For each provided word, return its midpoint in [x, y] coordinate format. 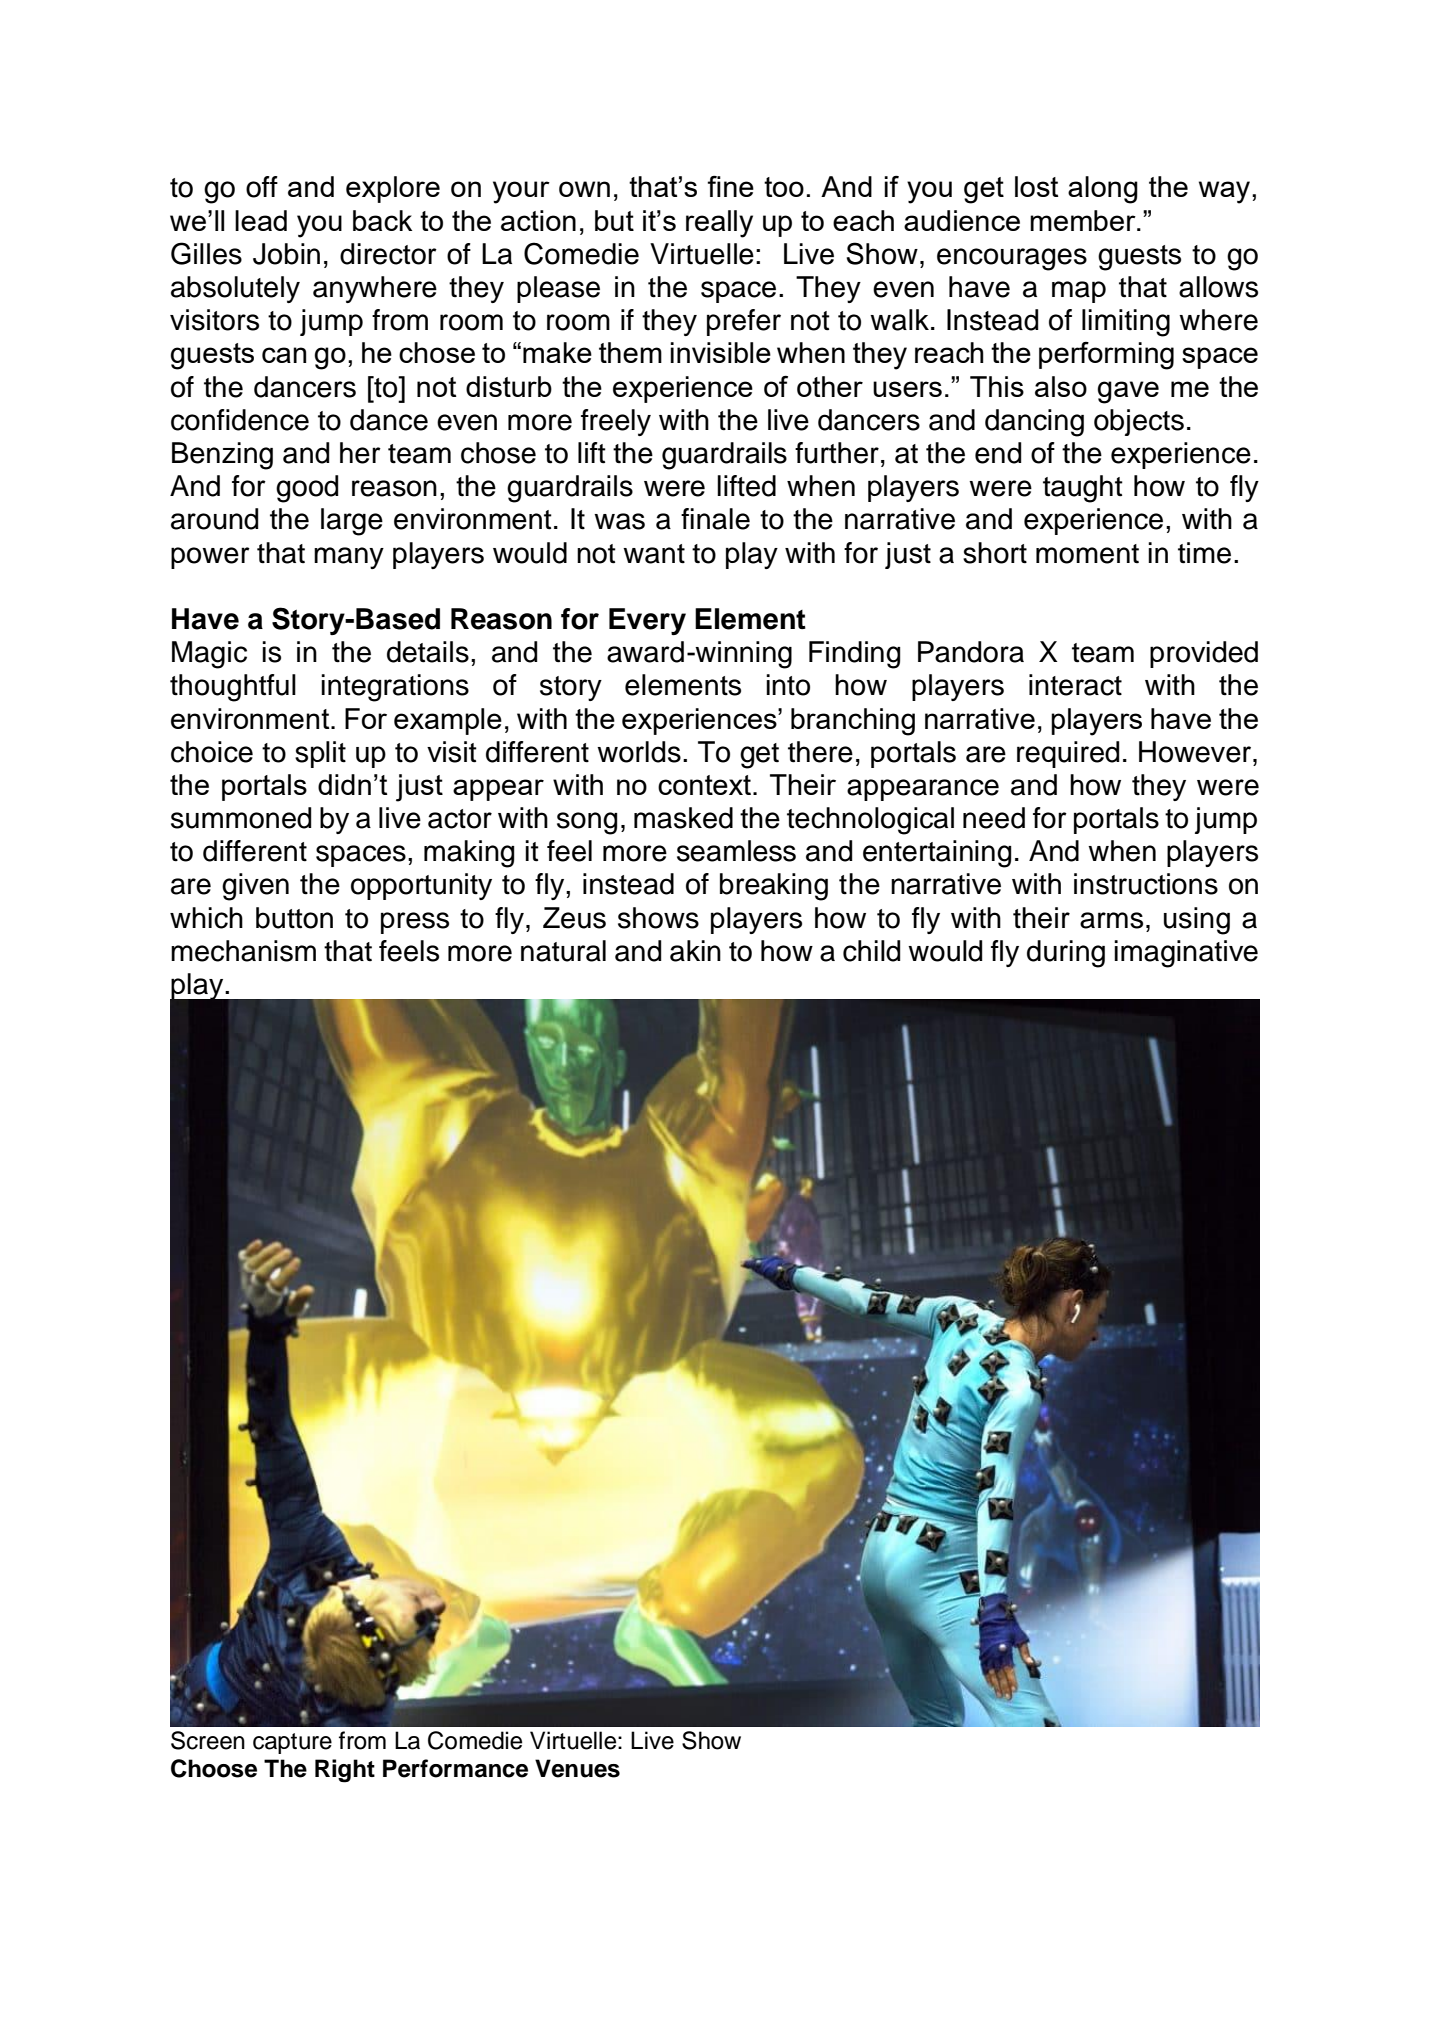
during [1066, 954]
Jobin [286, 254]
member [1084, 220]
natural [563, 951]
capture [292, 1743]
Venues [577, 1768]
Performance [455, 1768]
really [719, 224]
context [704, 785]
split [320, 754]
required [1068, 754]
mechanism [243, 951]
